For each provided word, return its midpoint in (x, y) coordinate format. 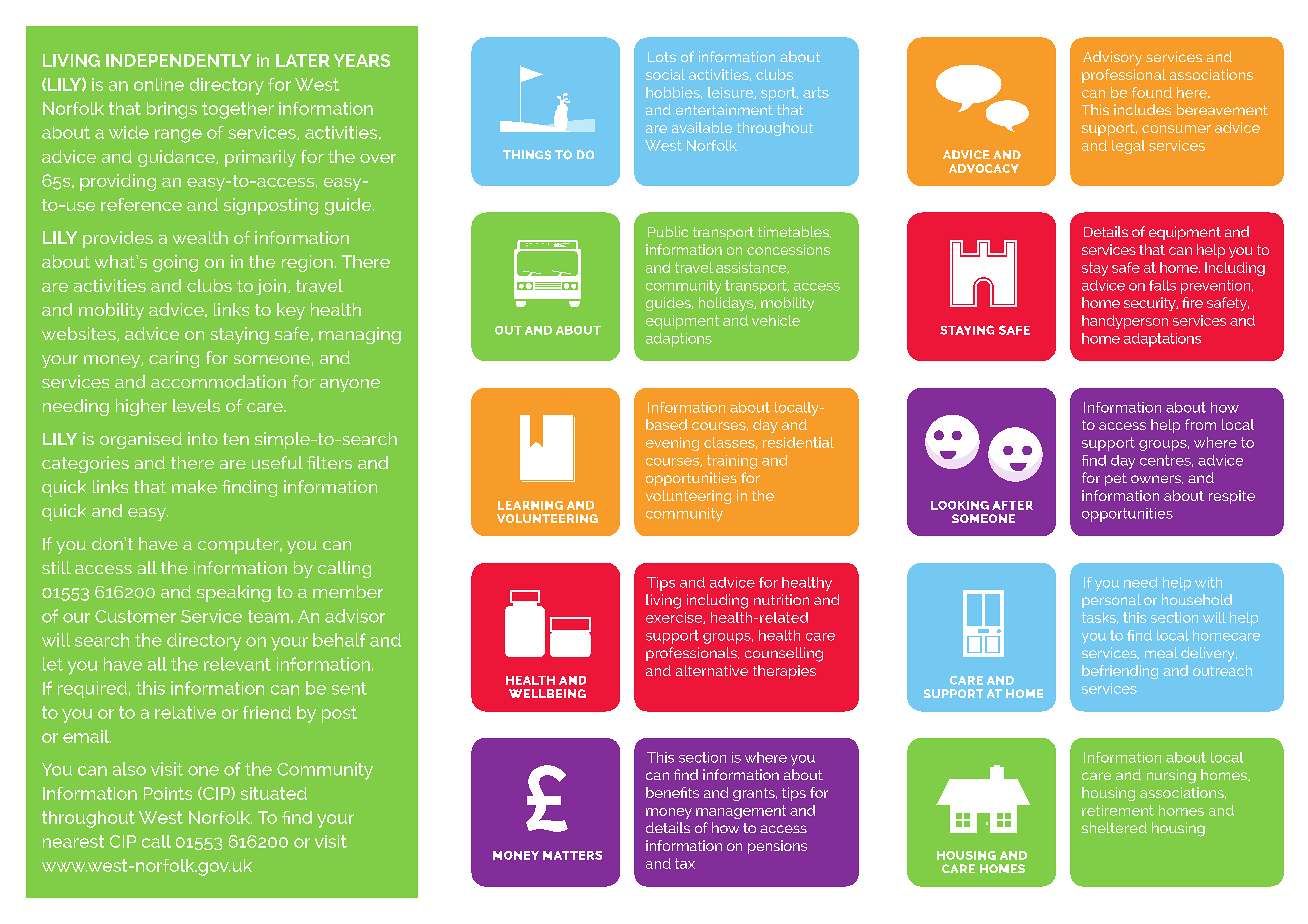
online (159, 84)
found (1152, 92)
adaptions (679, 340)
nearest (73, 841)
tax (685, 863)
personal (1111, 601)
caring (174, 359)
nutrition (781, 599)
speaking (234, 593)
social (665, 74)
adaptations (1162, 340)
